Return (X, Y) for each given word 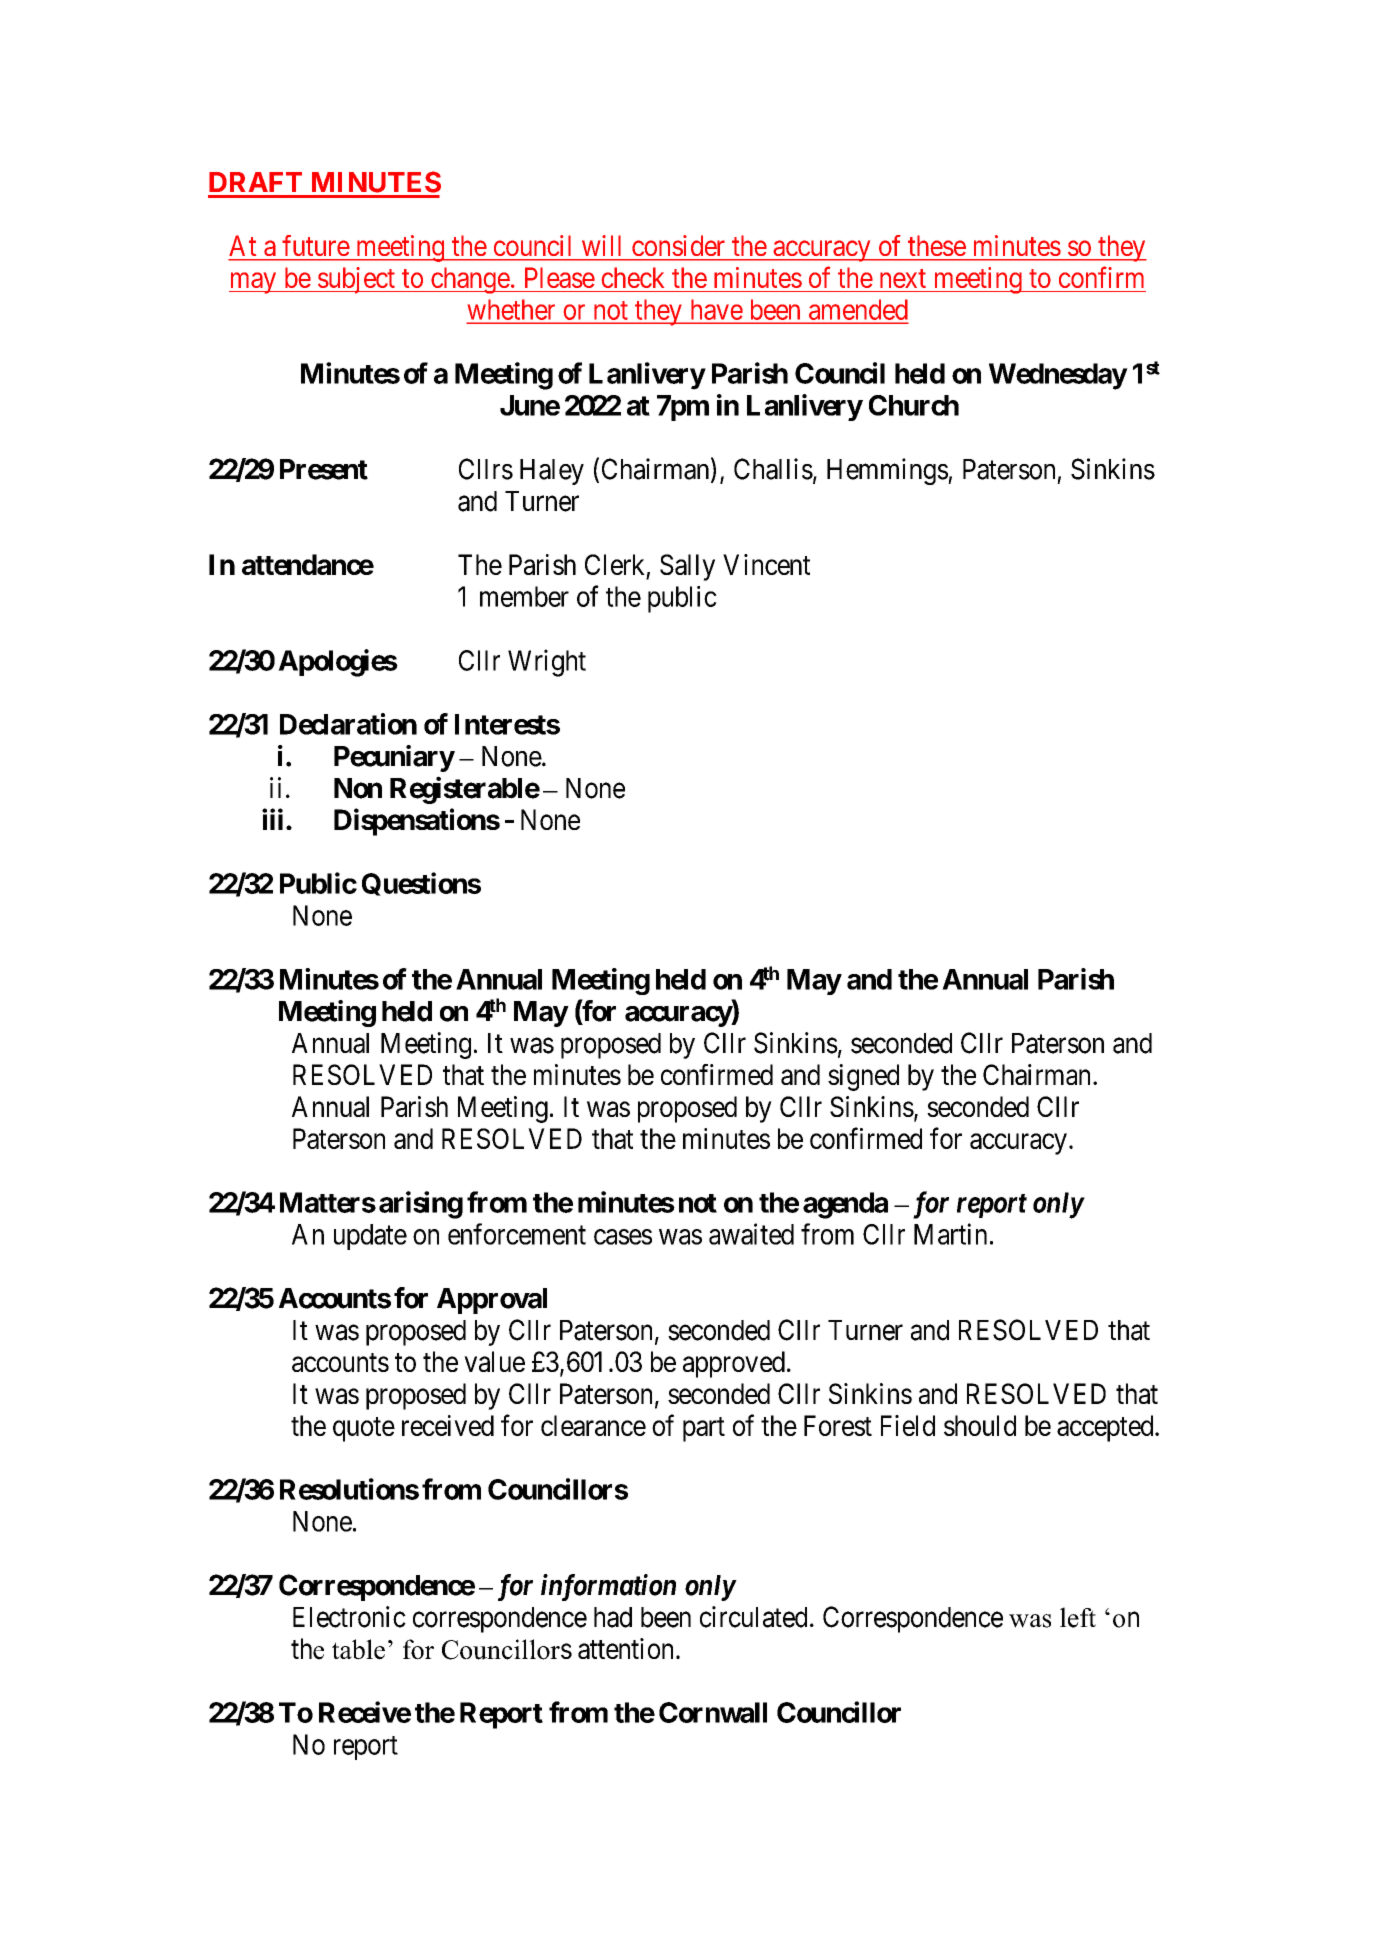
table (358, 1649)
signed (863, 1077)
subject (356, 280)
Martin (950, 1234)
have (715, 311)
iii (272, 819)
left (1078, 1617)
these (937, 246)
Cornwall (713, 1712)
